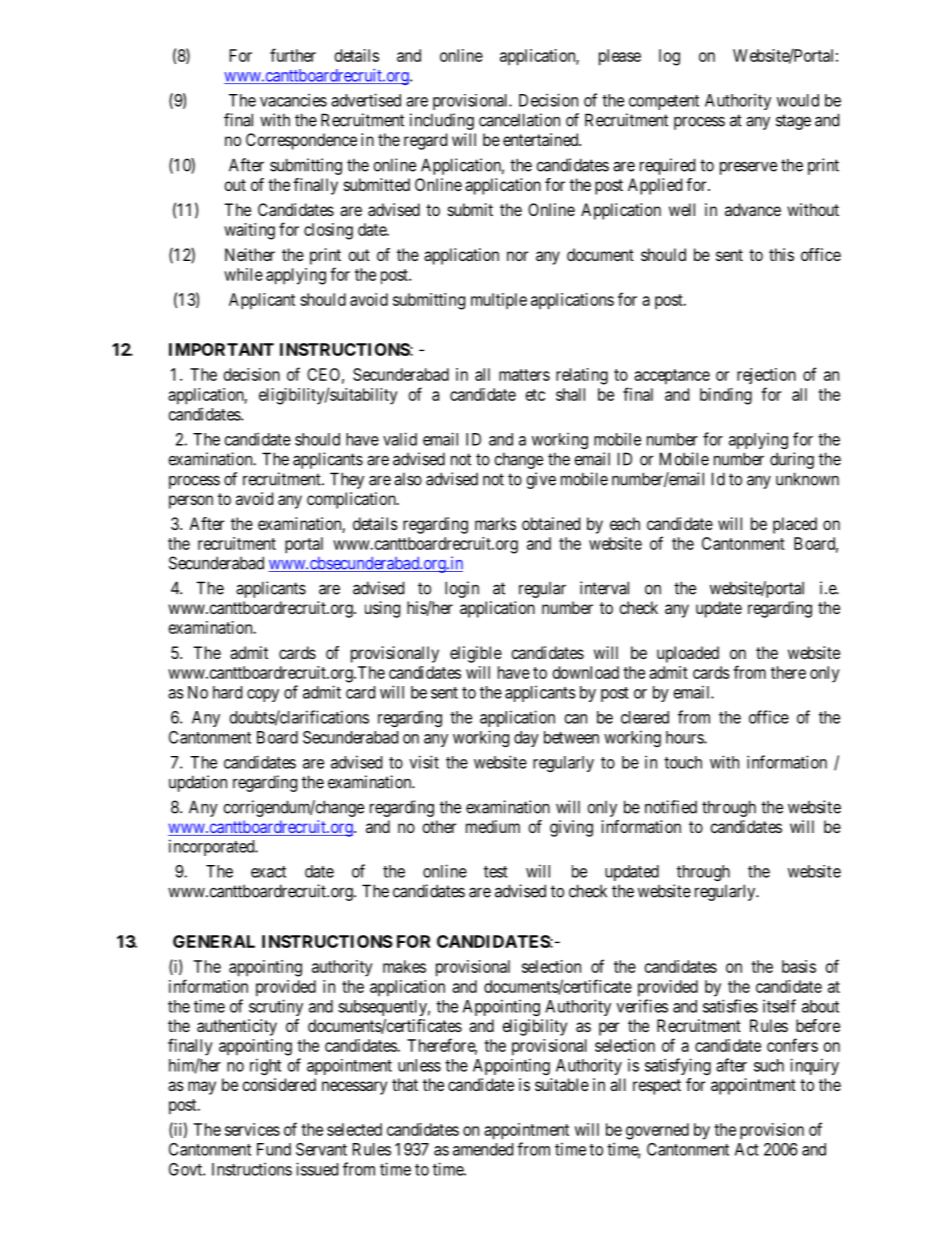  Describe the element at coordinates (493, 826) in the image. I see `medium` at that location.
